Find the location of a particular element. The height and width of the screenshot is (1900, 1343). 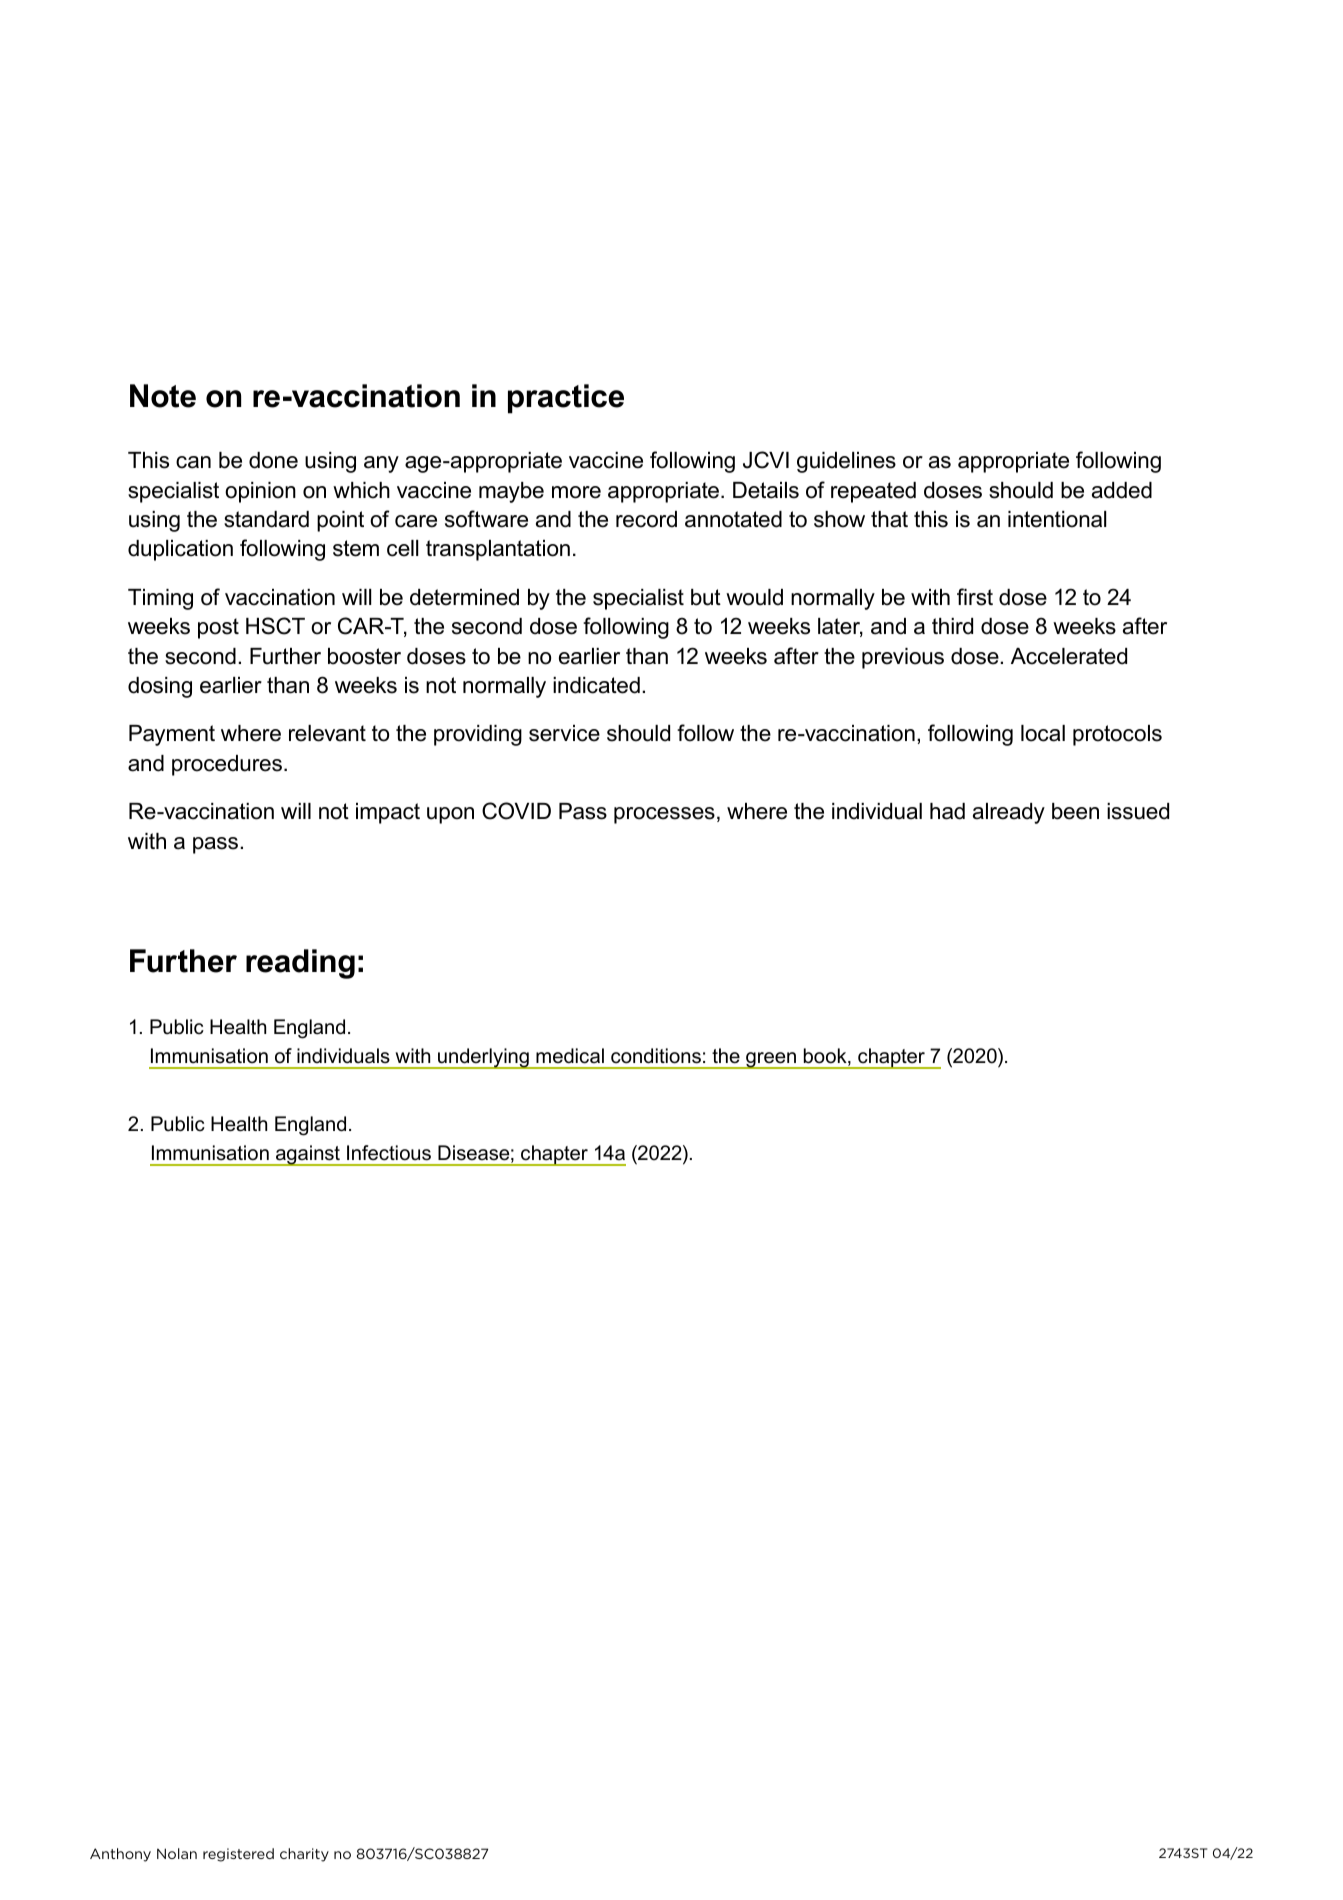

intentional is located at coordinates (1057, 519).
